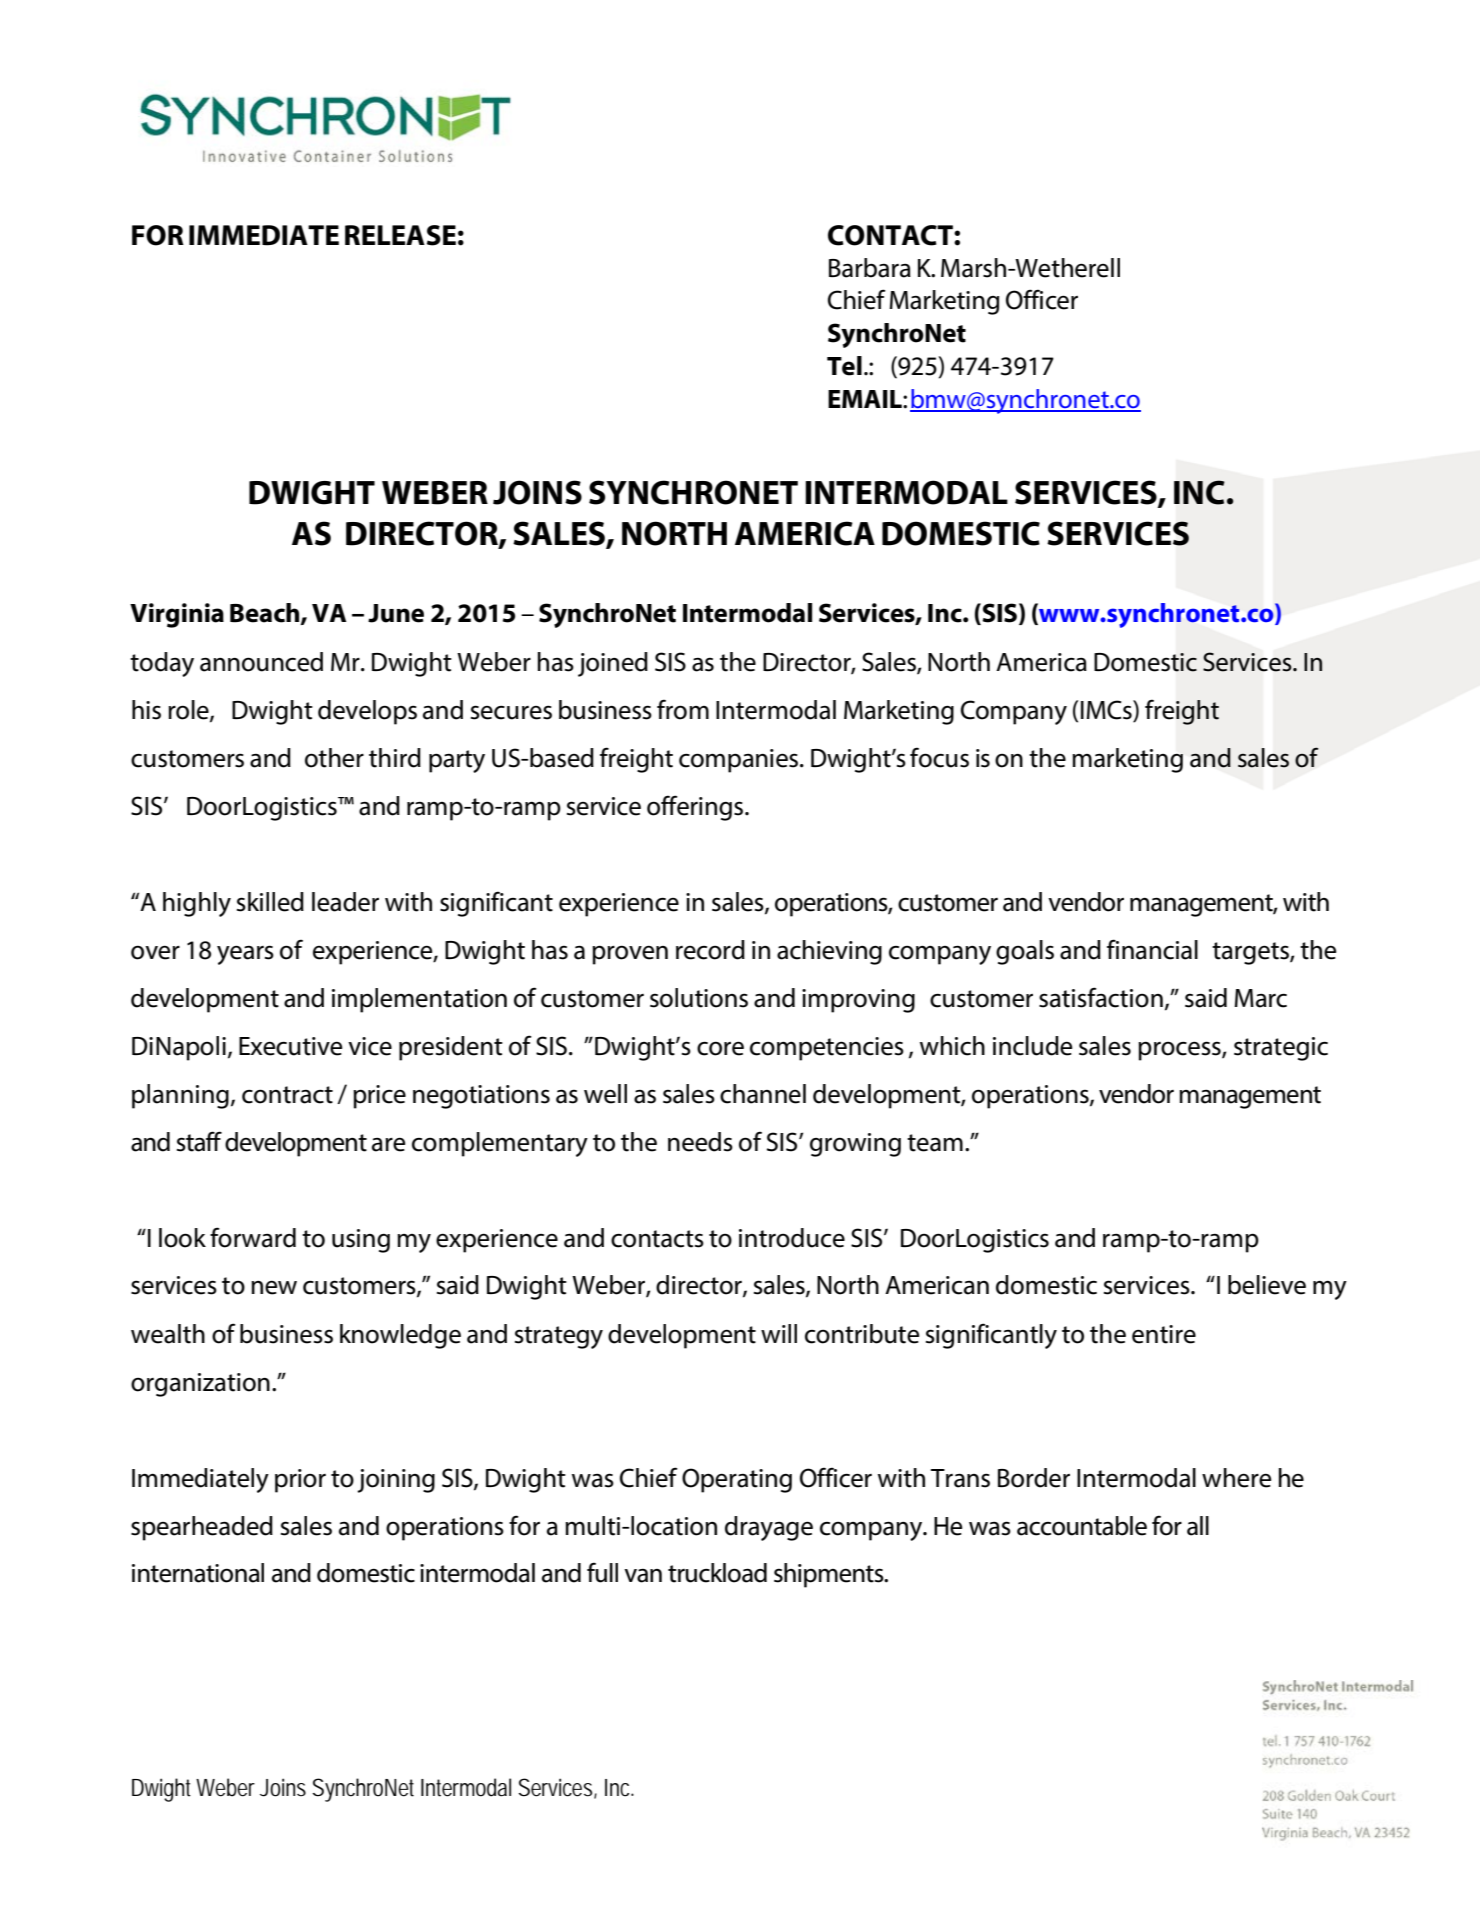  Describe the element at coordinates (1152, 949) in the screenshot. I see `financial` at that location.
